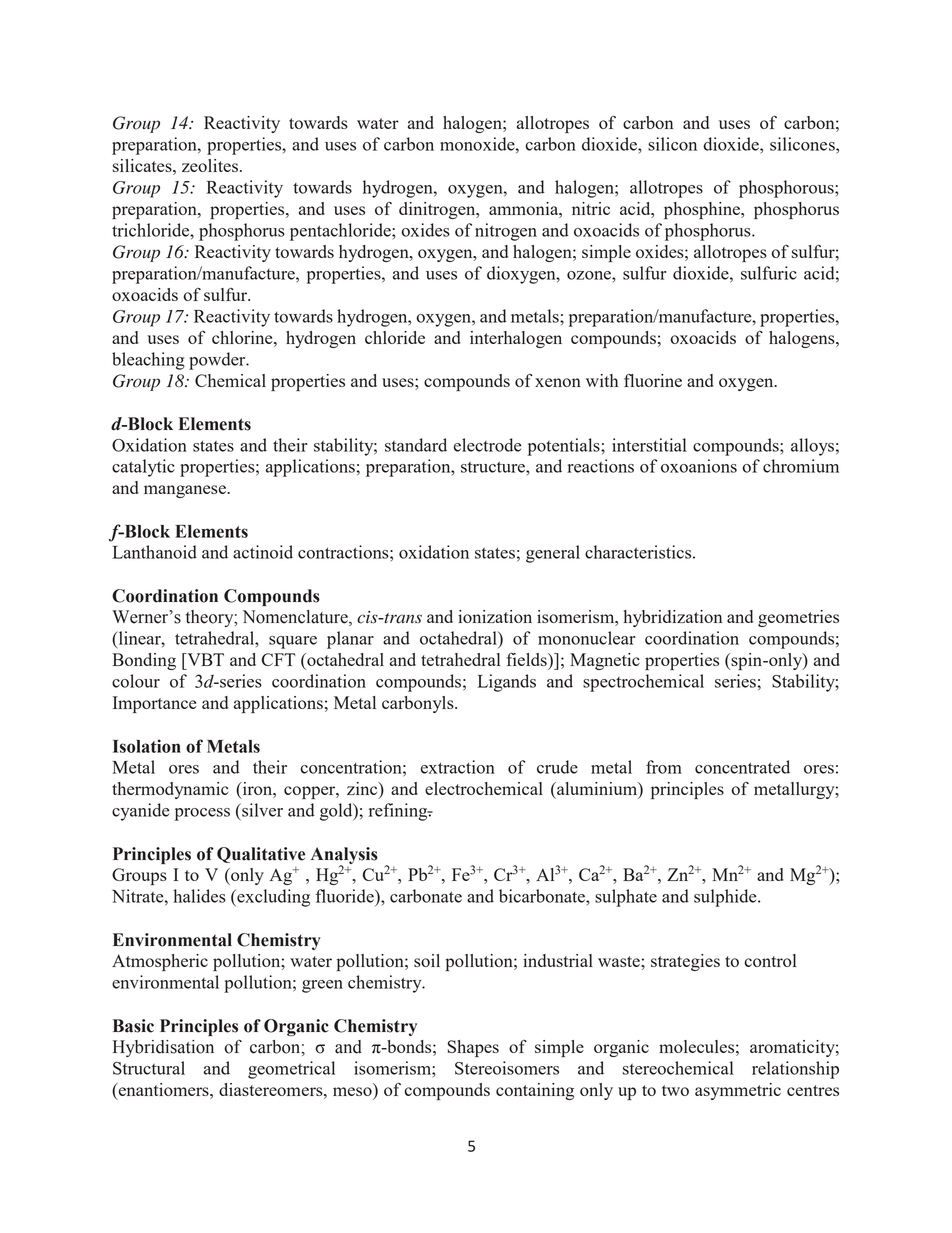 The image size is (952, 1233). Describe the element at coordinates (742, 767) in the screenshot. I see `concentrated` at that location.
